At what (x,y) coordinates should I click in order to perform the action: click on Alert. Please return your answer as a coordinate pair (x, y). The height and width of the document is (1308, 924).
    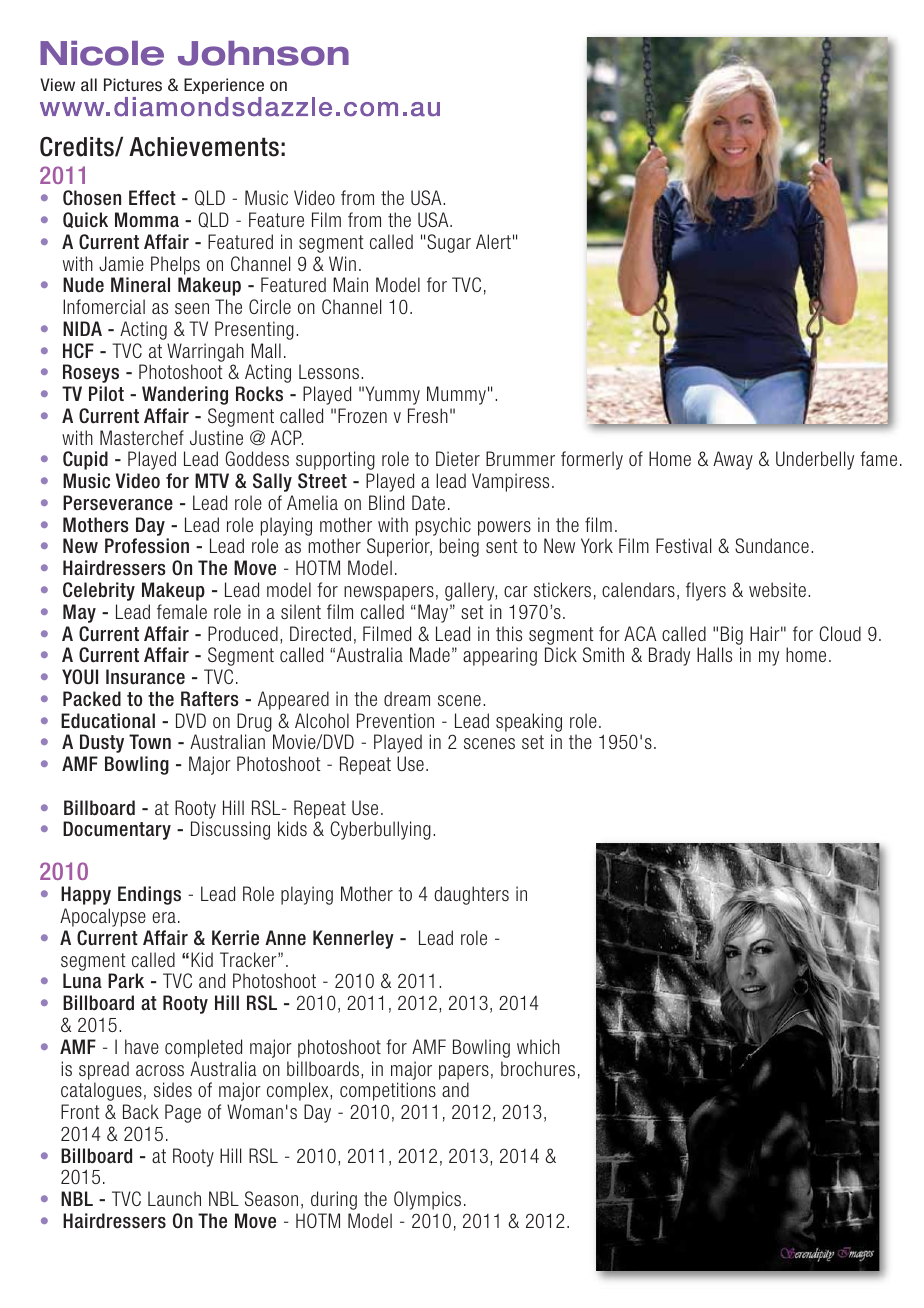
    Looking at the image, I should click on (493, 241).
